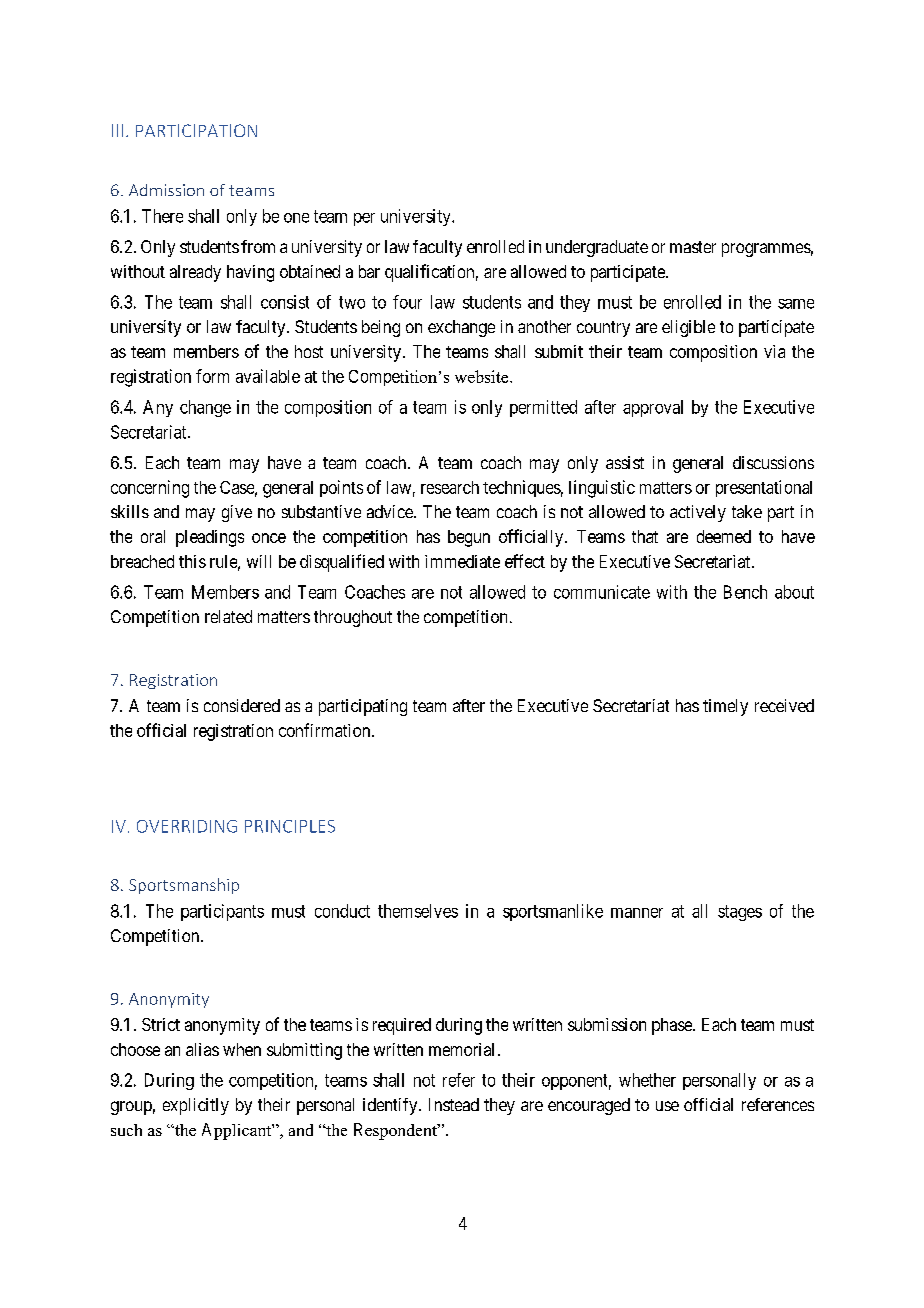 This document has width=924, height=1308. What do you see at coordinates (462, 561) in the document?
I see `immediate` at bounding box center [462, 561].
